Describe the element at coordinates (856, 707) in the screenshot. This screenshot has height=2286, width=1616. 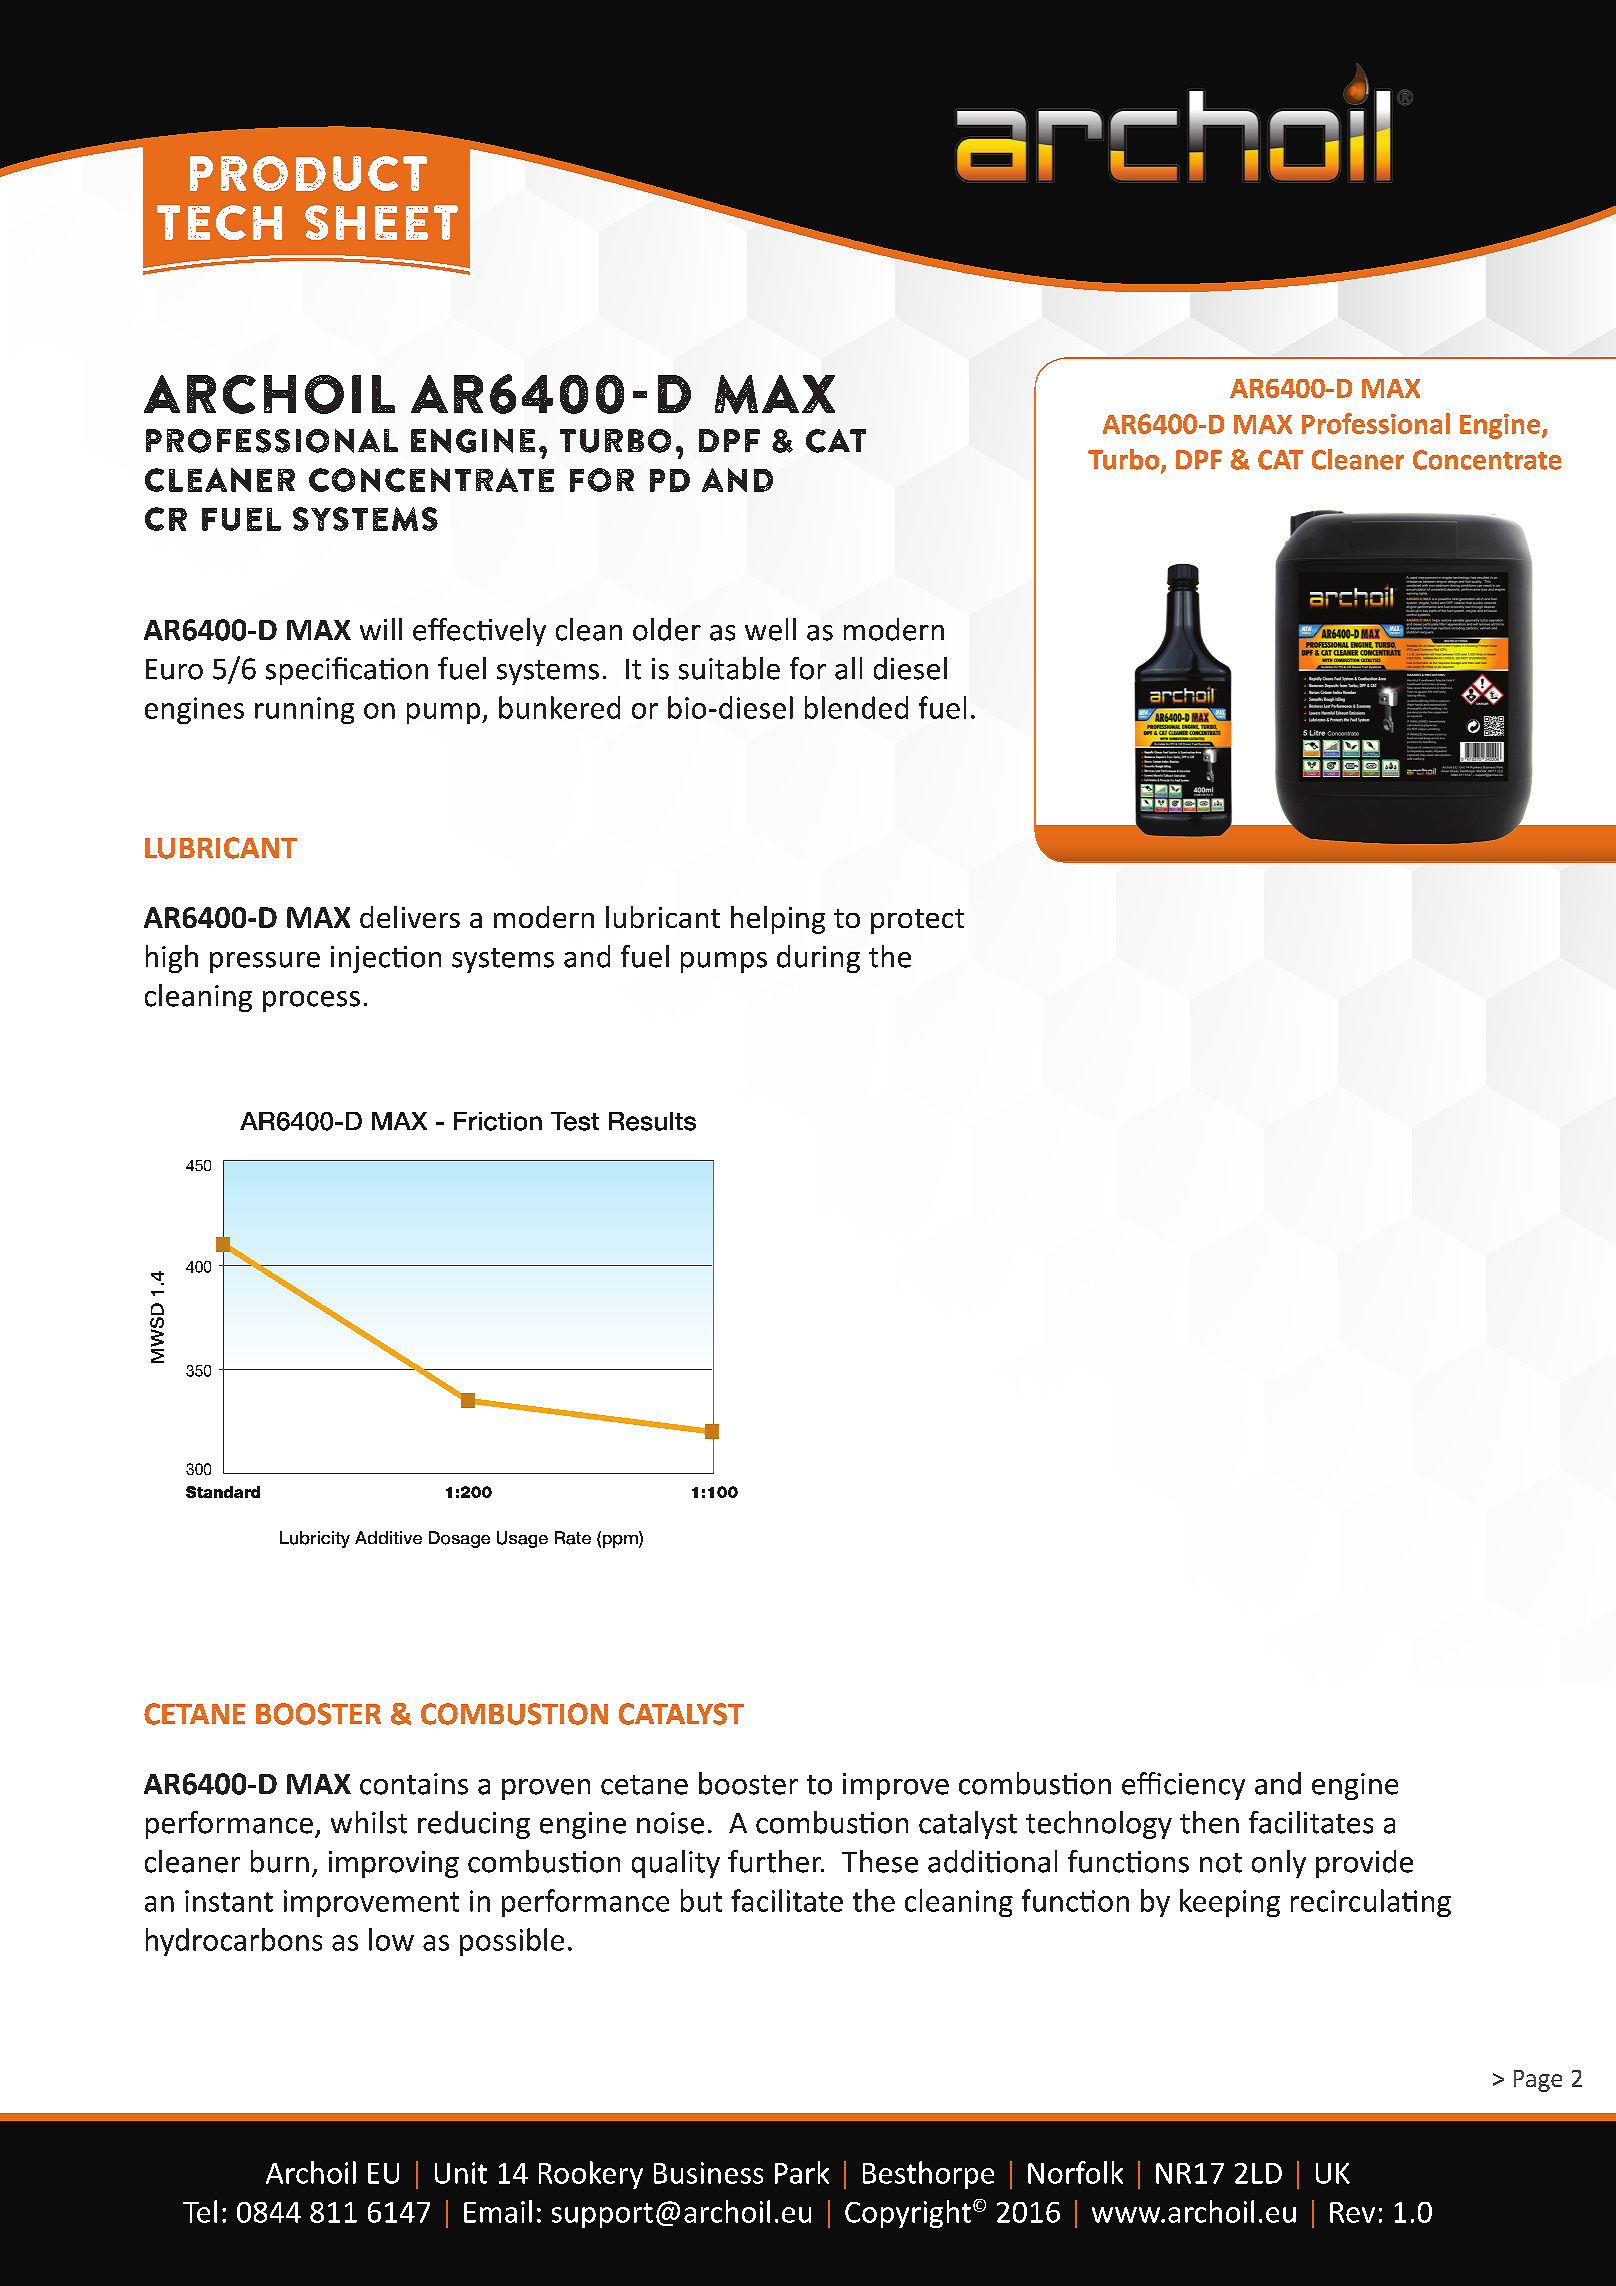
I see `blended` at that location.
